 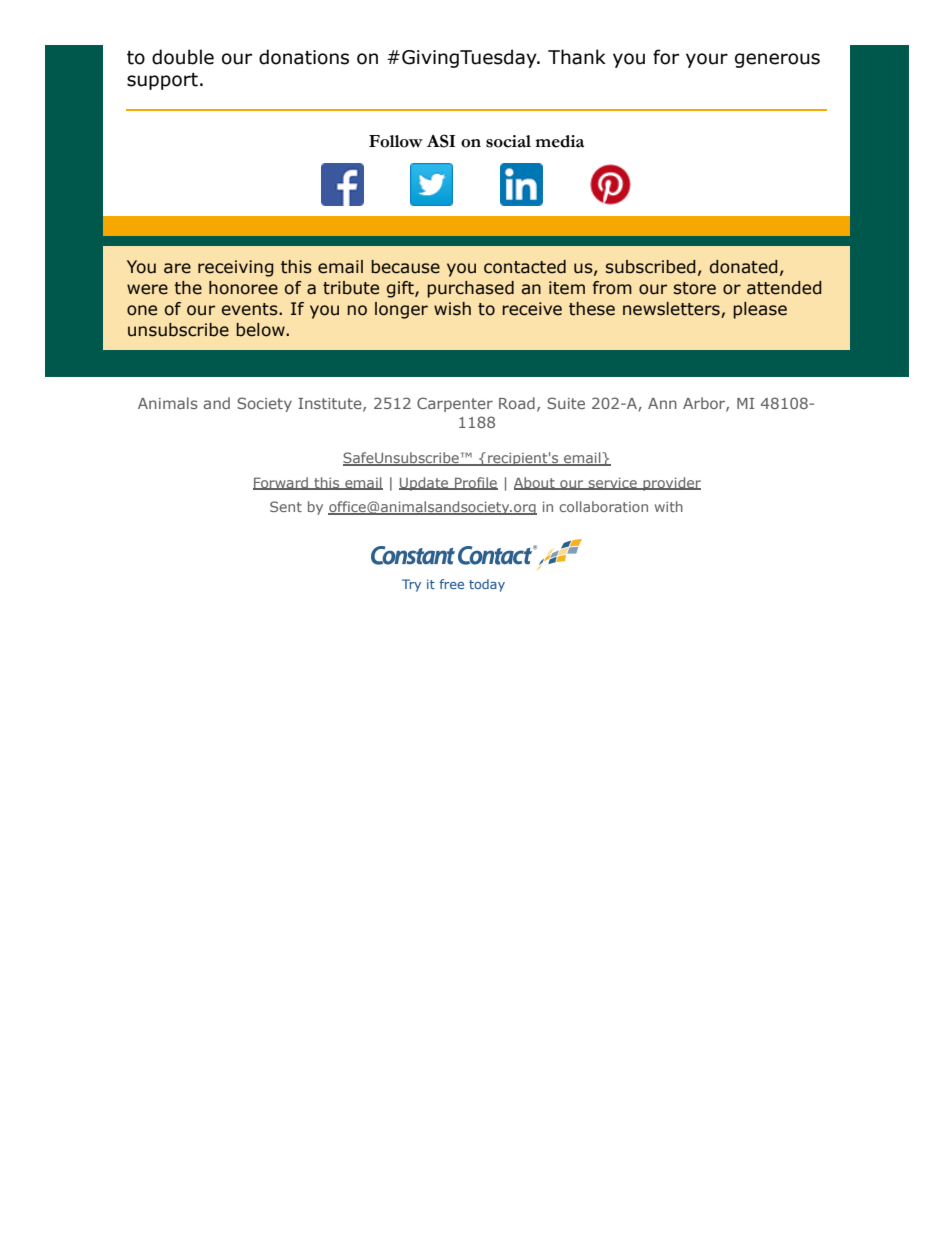 What do you see at coordinates (455, 404) in the screenshot?
I see `Carpenter` at bounding box center [455, 404].
